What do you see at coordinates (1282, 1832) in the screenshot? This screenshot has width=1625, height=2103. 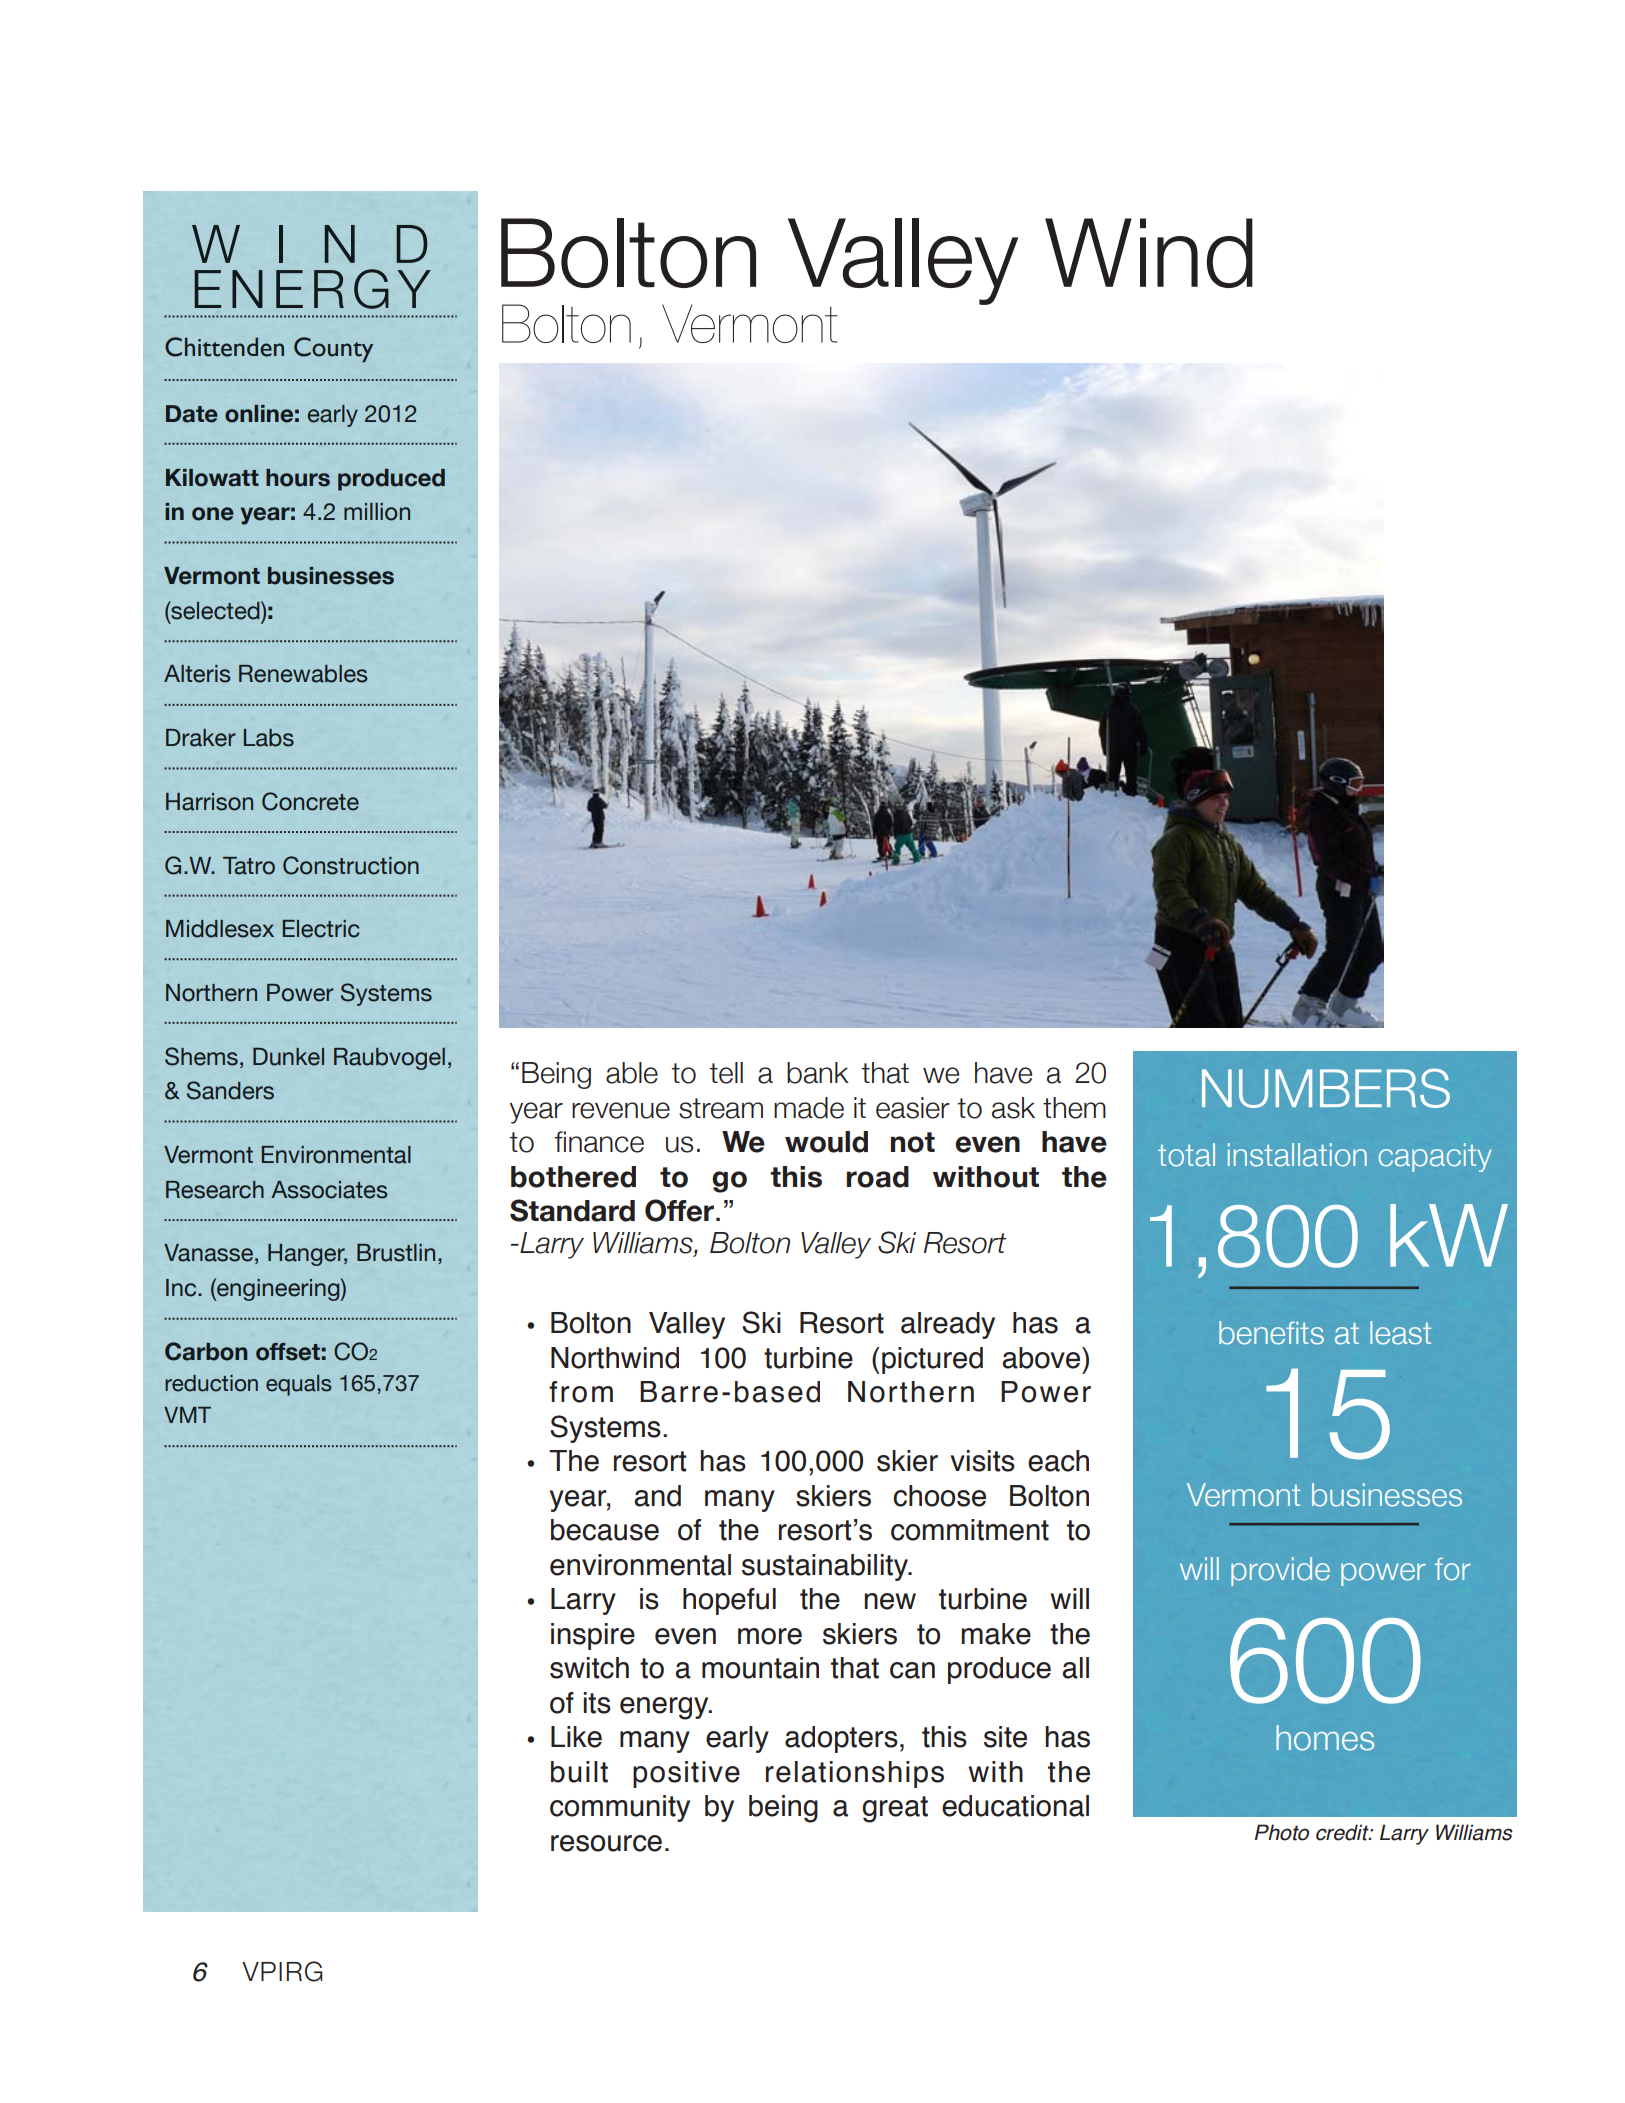 I see `Photo` at bounding box center [1282, 1832].
